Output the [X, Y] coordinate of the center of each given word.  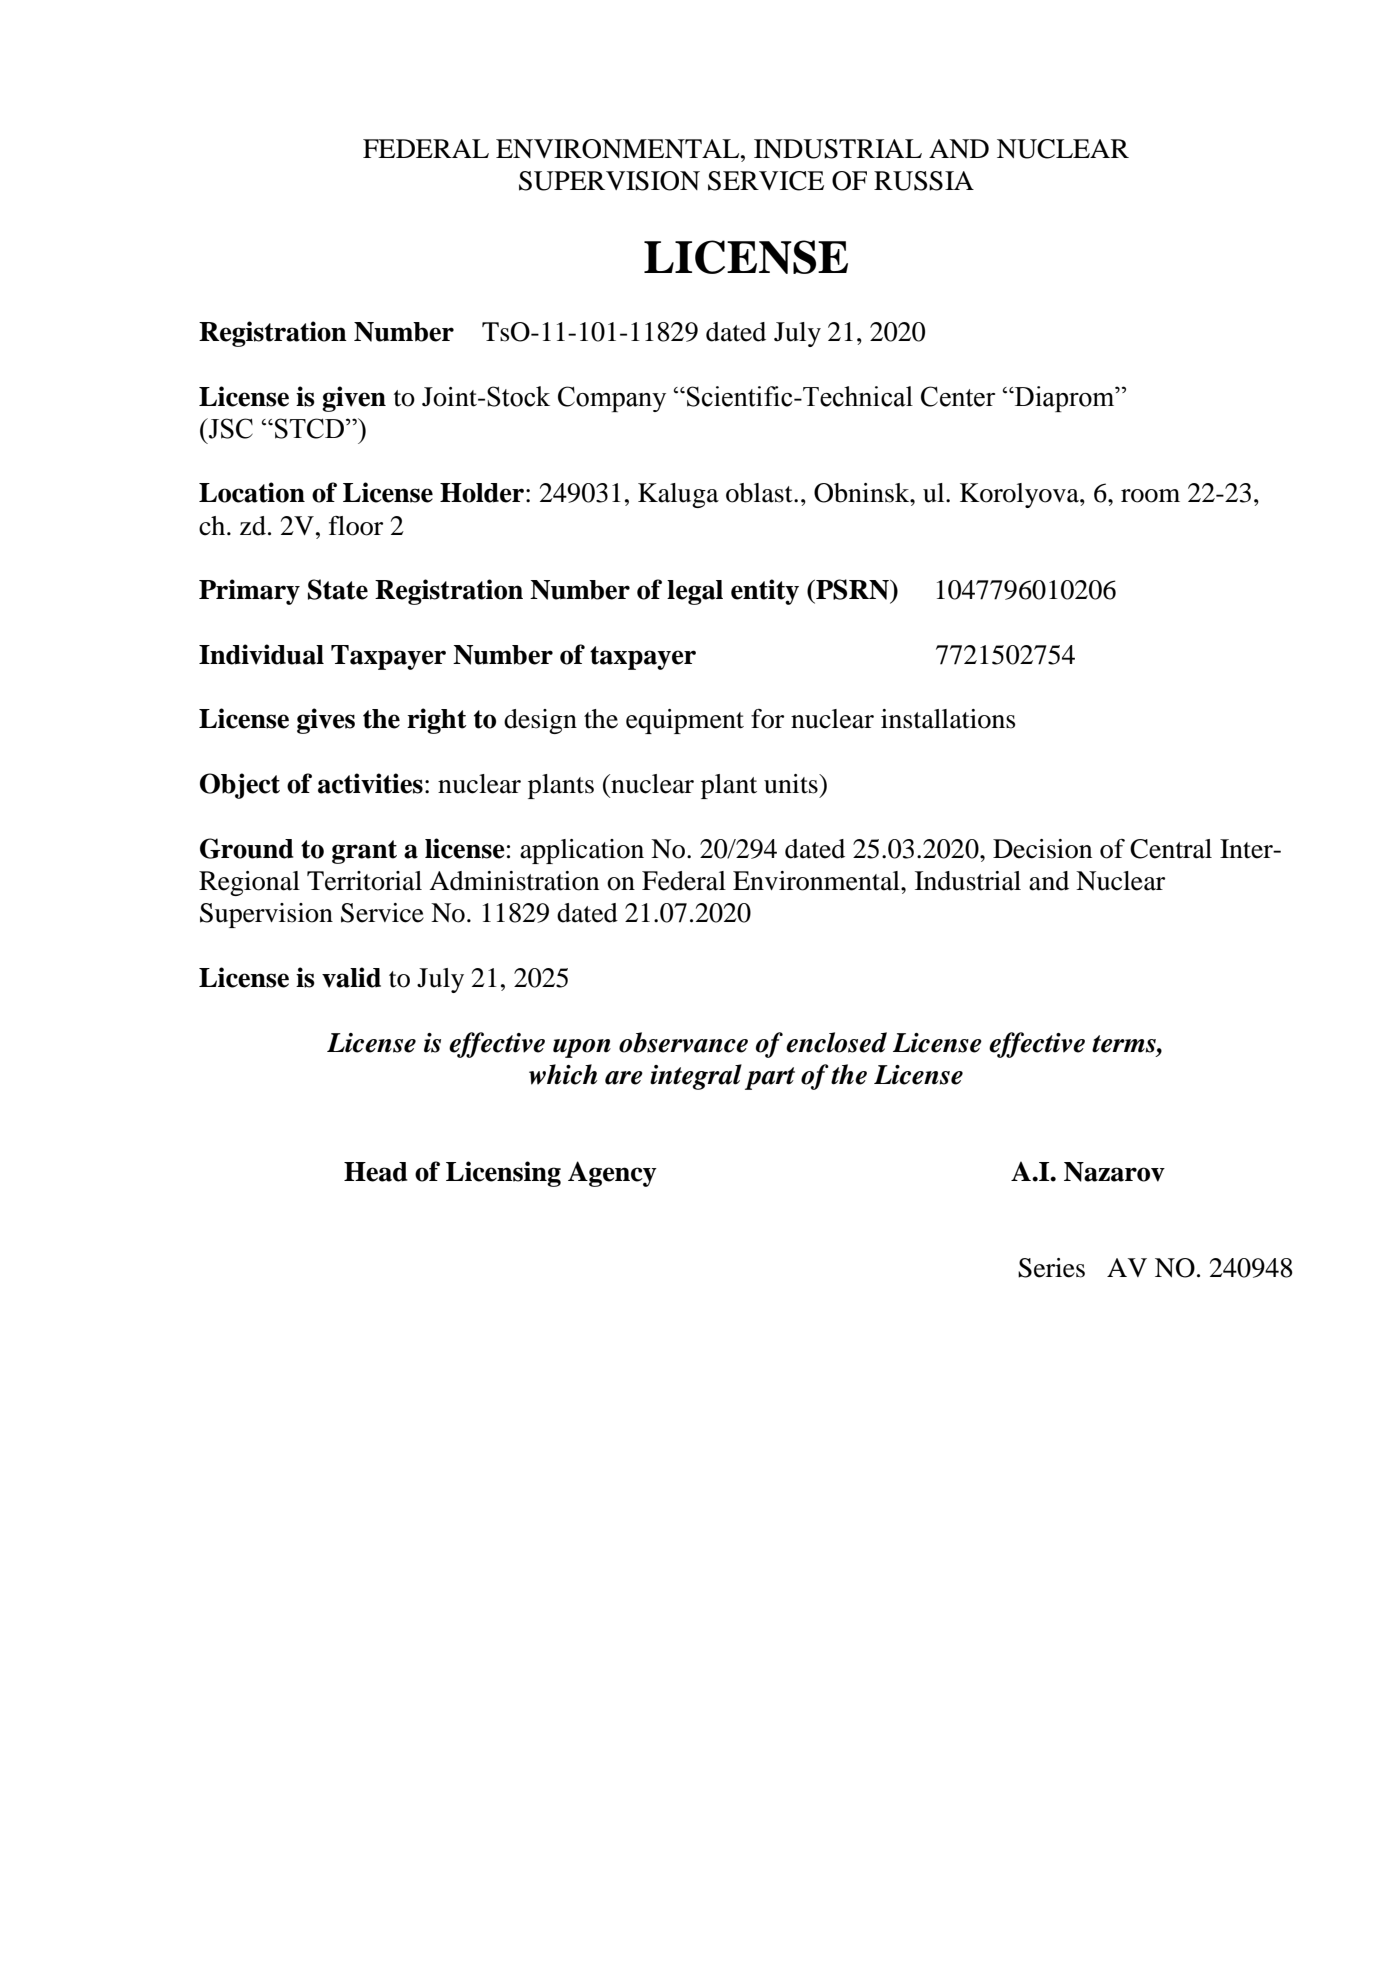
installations [948, 719]
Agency [612, 1174]
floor [356, 526]
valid [351, 977]
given [354, 399]
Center [958, 396]
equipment [685, 721]
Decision [1042, 849]
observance [683, 1042]
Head [376, 1172]
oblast [760, 493]
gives [326, 721]
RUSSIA [924, 181]
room [1150, 496]
